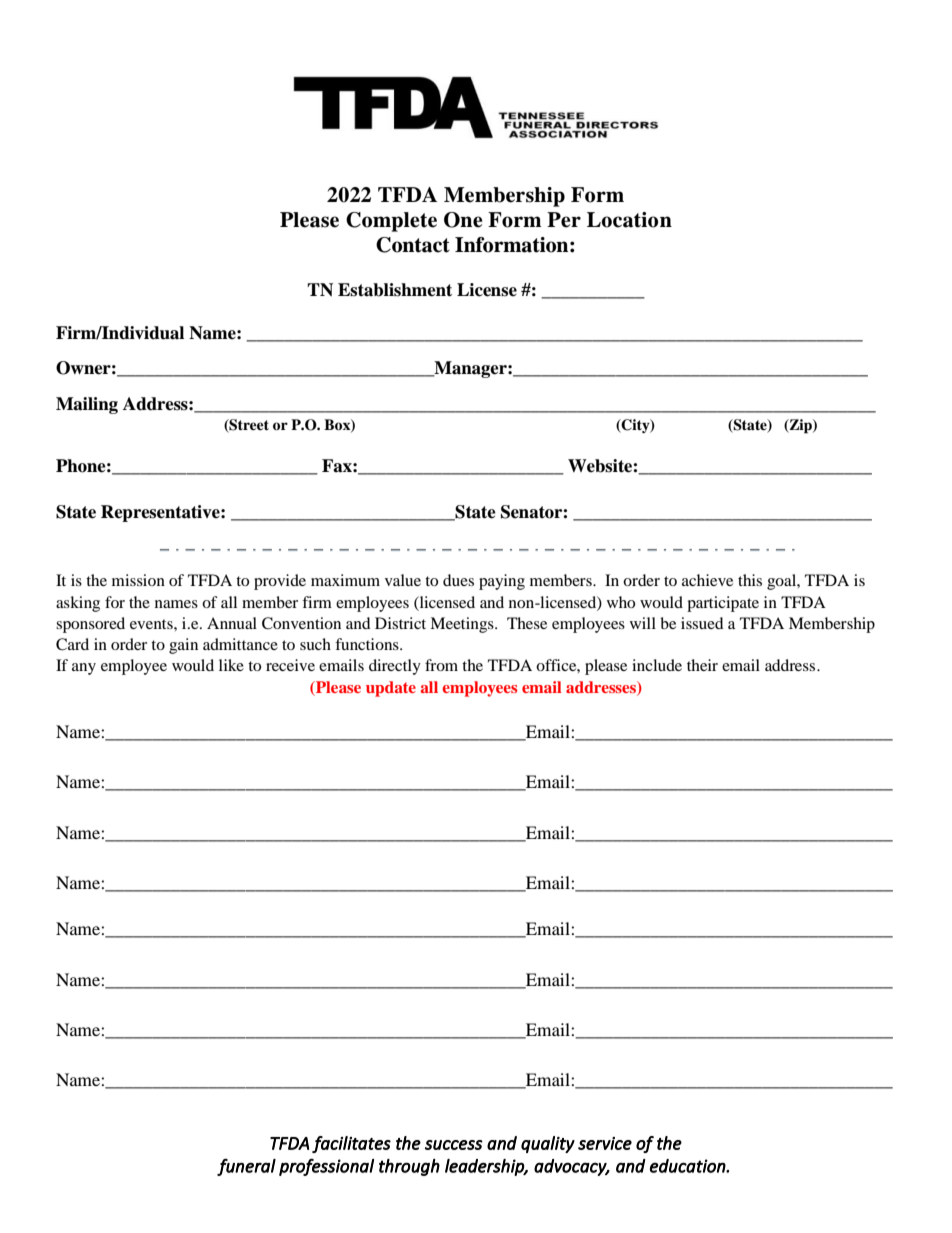  What do you see at coordinates (183, 646) in the screenshot?
I see `gain` at bounding box center [183, 646].
